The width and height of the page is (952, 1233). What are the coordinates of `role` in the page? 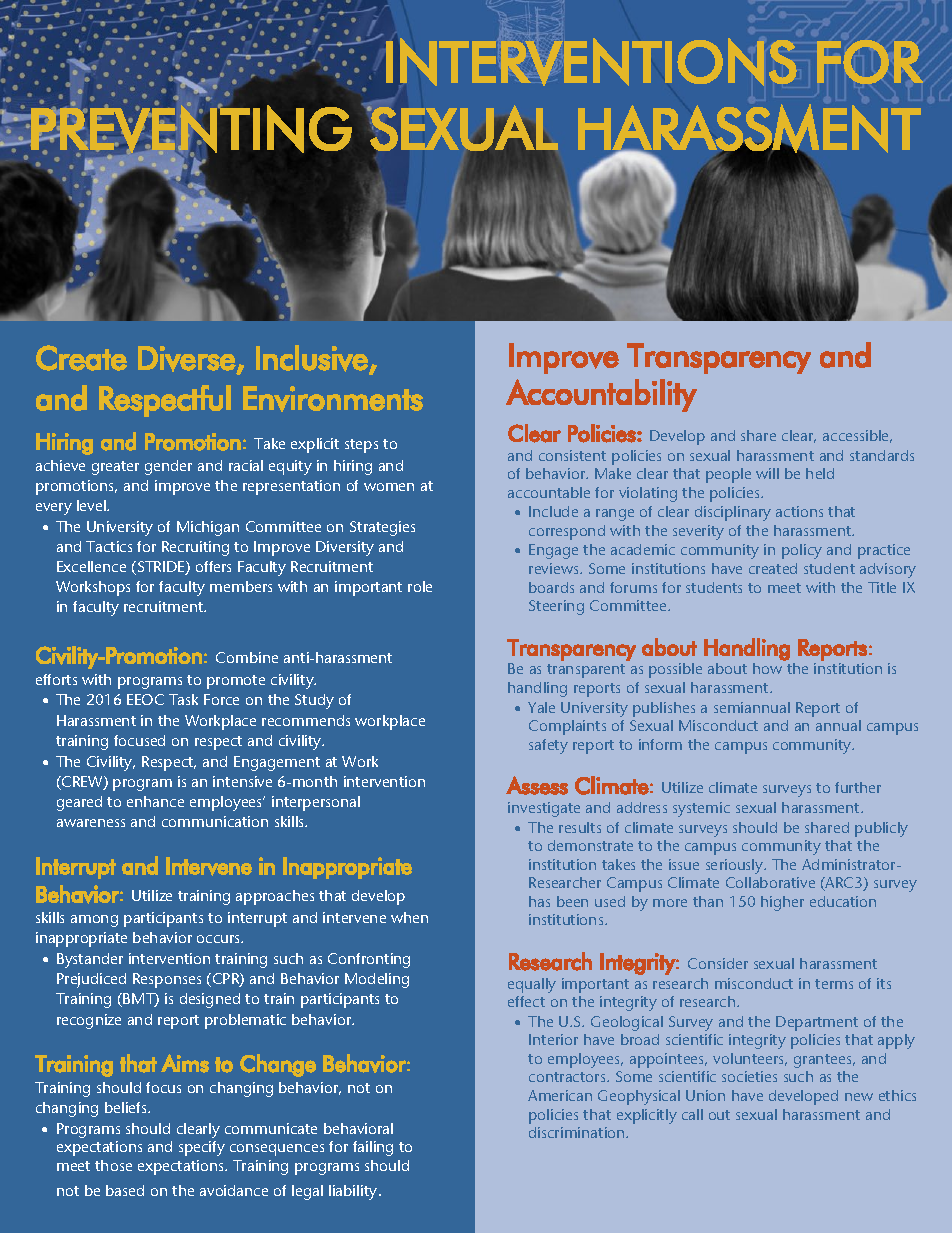 It's located at (420, 586).
